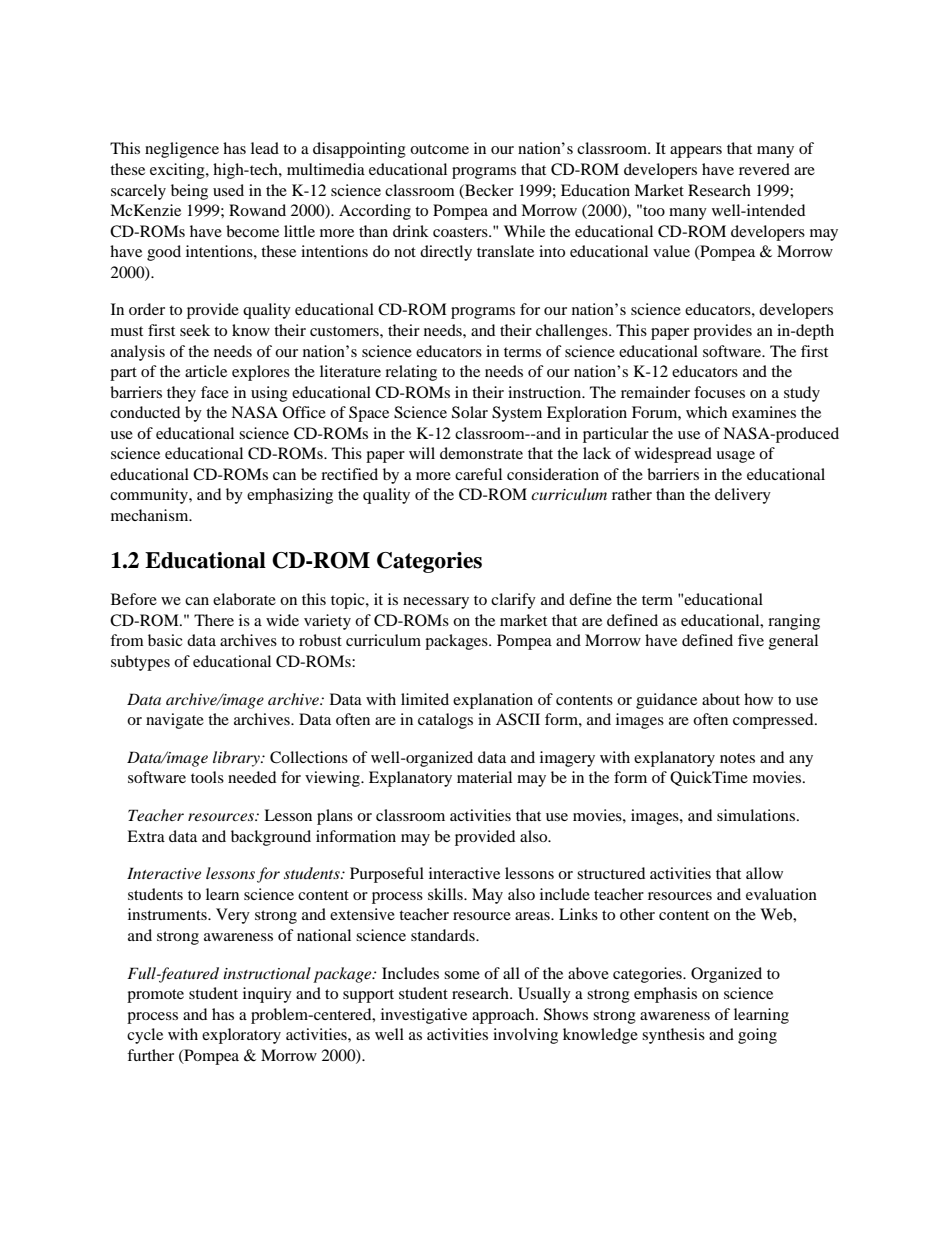  Describe the element at coordinates (751, 640) in the screenshot. I see `five` at that location.
